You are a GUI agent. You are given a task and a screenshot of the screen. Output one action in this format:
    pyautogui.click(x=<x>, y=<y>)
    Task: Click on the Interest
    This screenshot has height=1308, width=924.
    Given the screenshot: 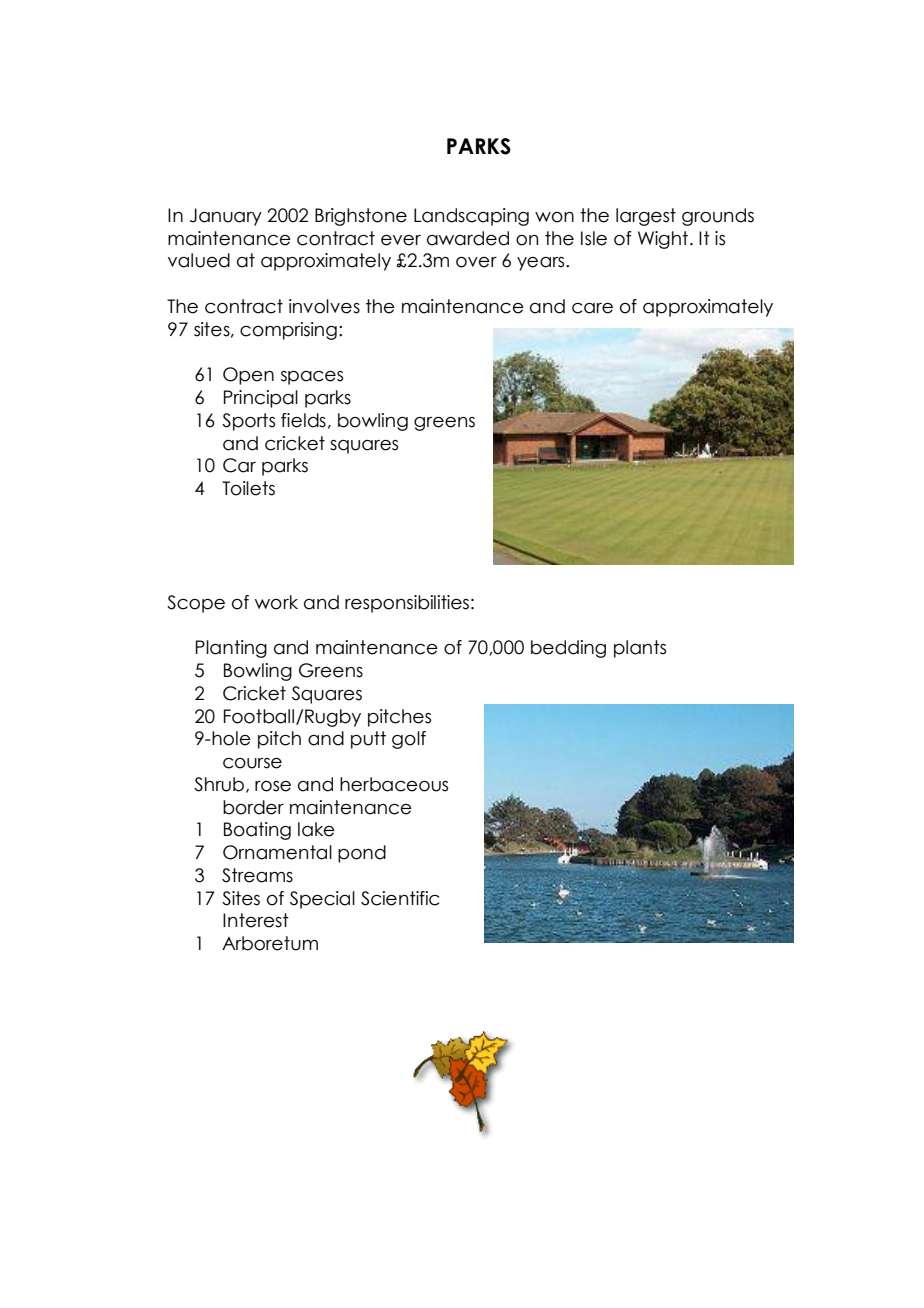 What is the action you would take?
    pyautogui.click(x=256, y=920)
